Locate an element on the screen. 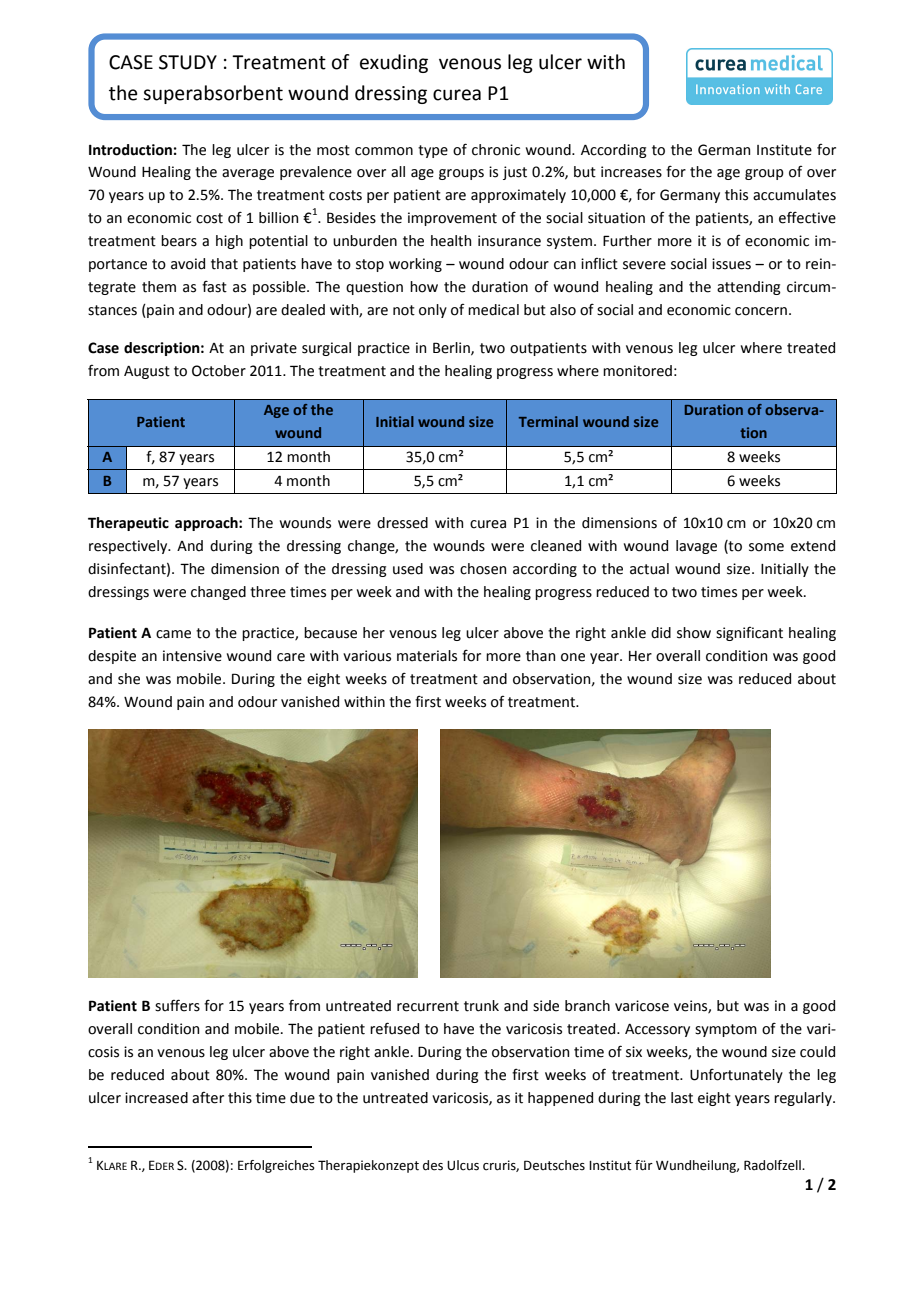 The width and height of the screenshot is (924, 1308). exuding is located at coordinates (394, 63).
